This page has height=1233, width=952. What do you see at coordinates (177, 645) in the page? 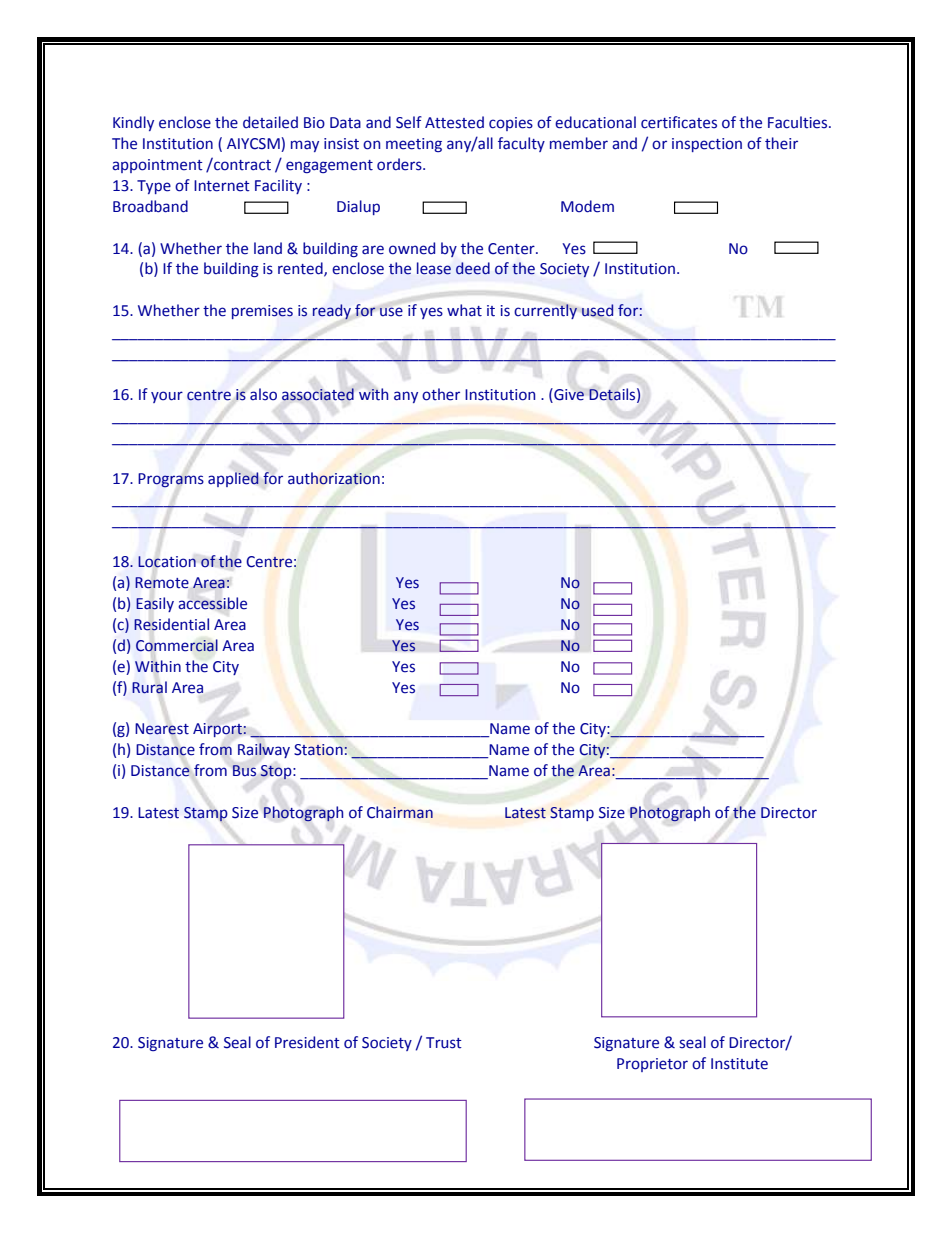
I see `Commercial` at bounding box center [177, 645].
